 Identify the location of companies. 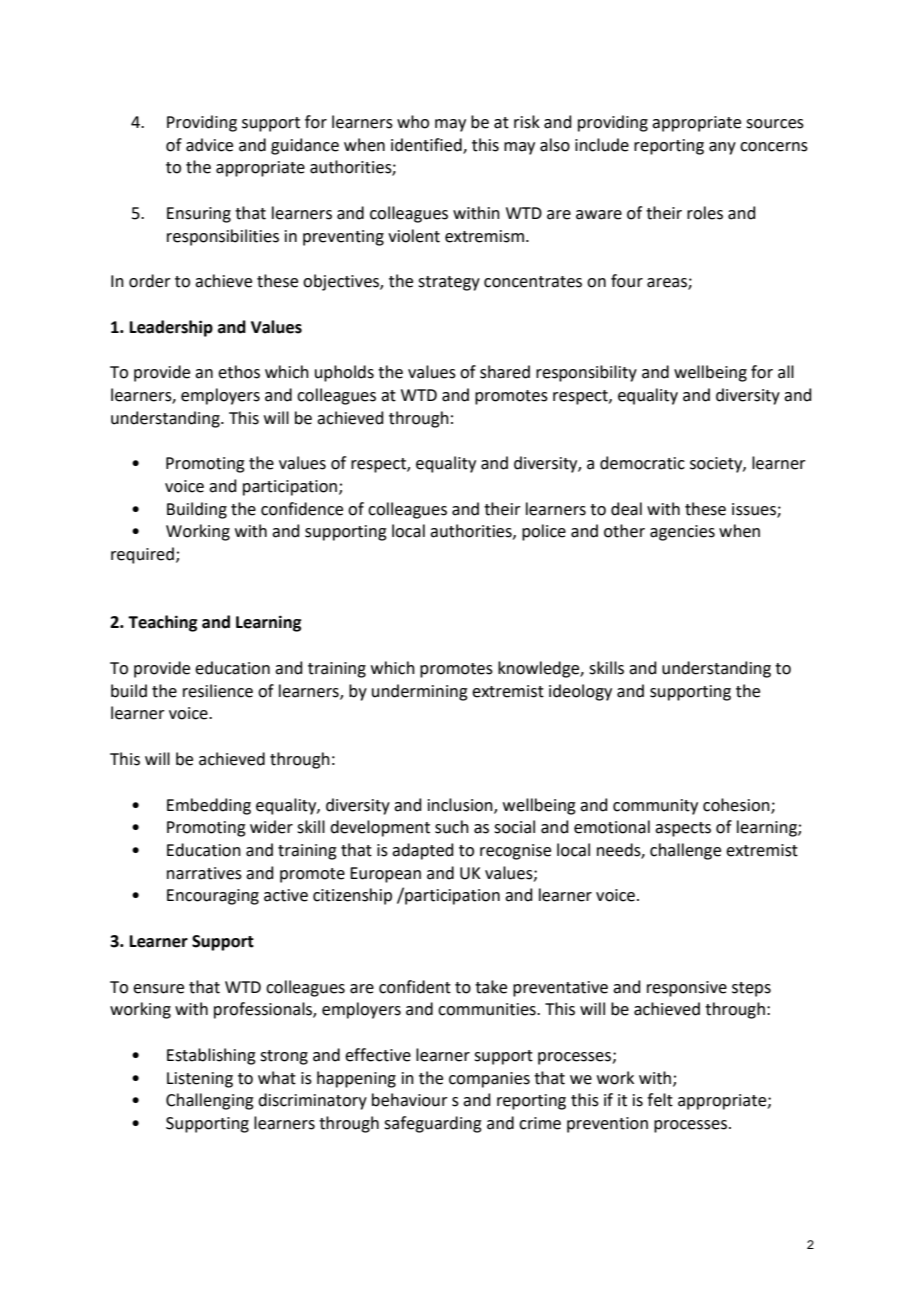
(489, 1080).
